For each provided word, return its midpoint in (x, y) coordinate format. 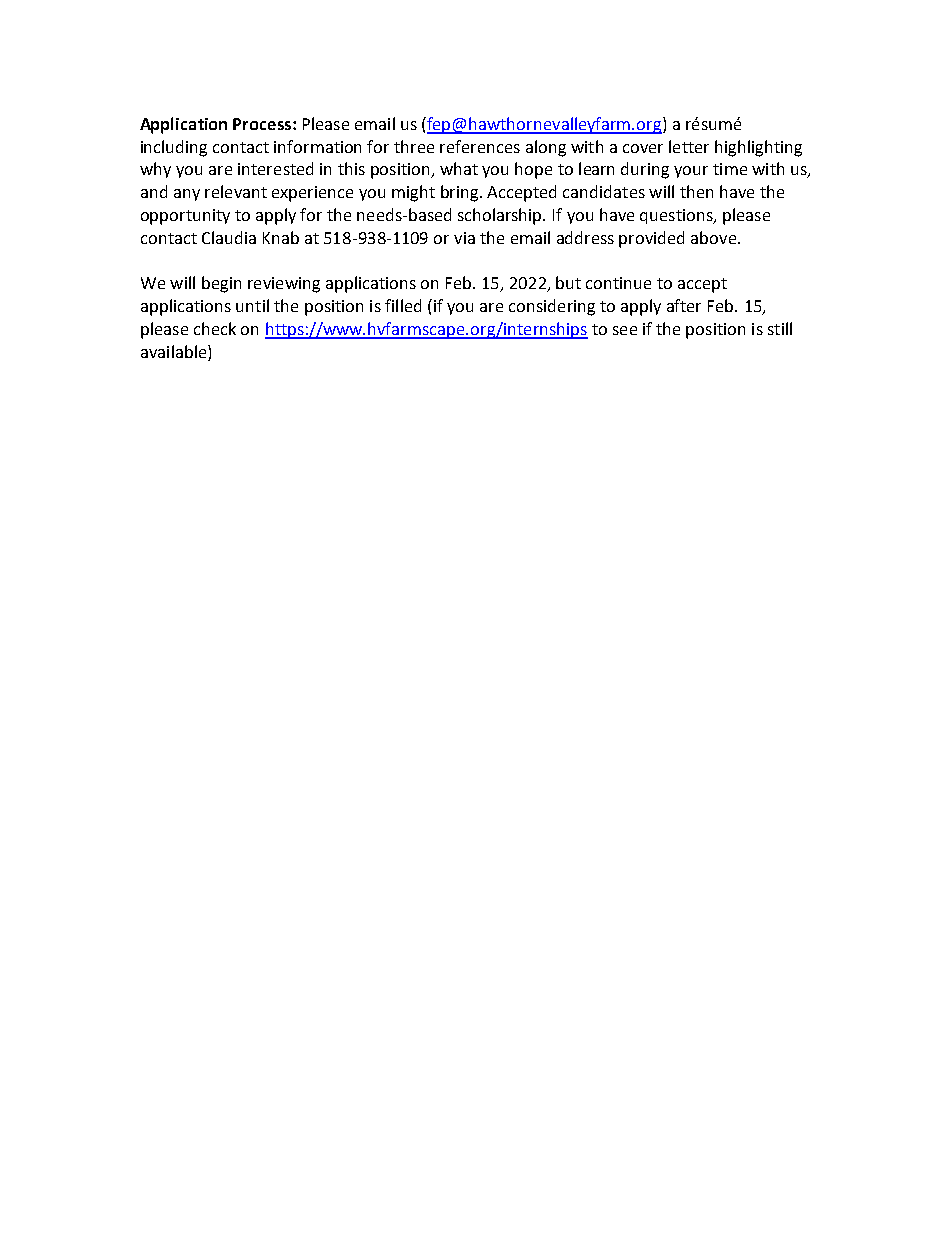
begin (221, 284)
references (480, 146)
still (780, 328)
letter (689, 146)
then (696, 191)
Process (263, 124)
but (568, 282)
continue (618, 283)
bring (461, 193)
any (187, 195)
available (175, 353)
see (625, 330)
